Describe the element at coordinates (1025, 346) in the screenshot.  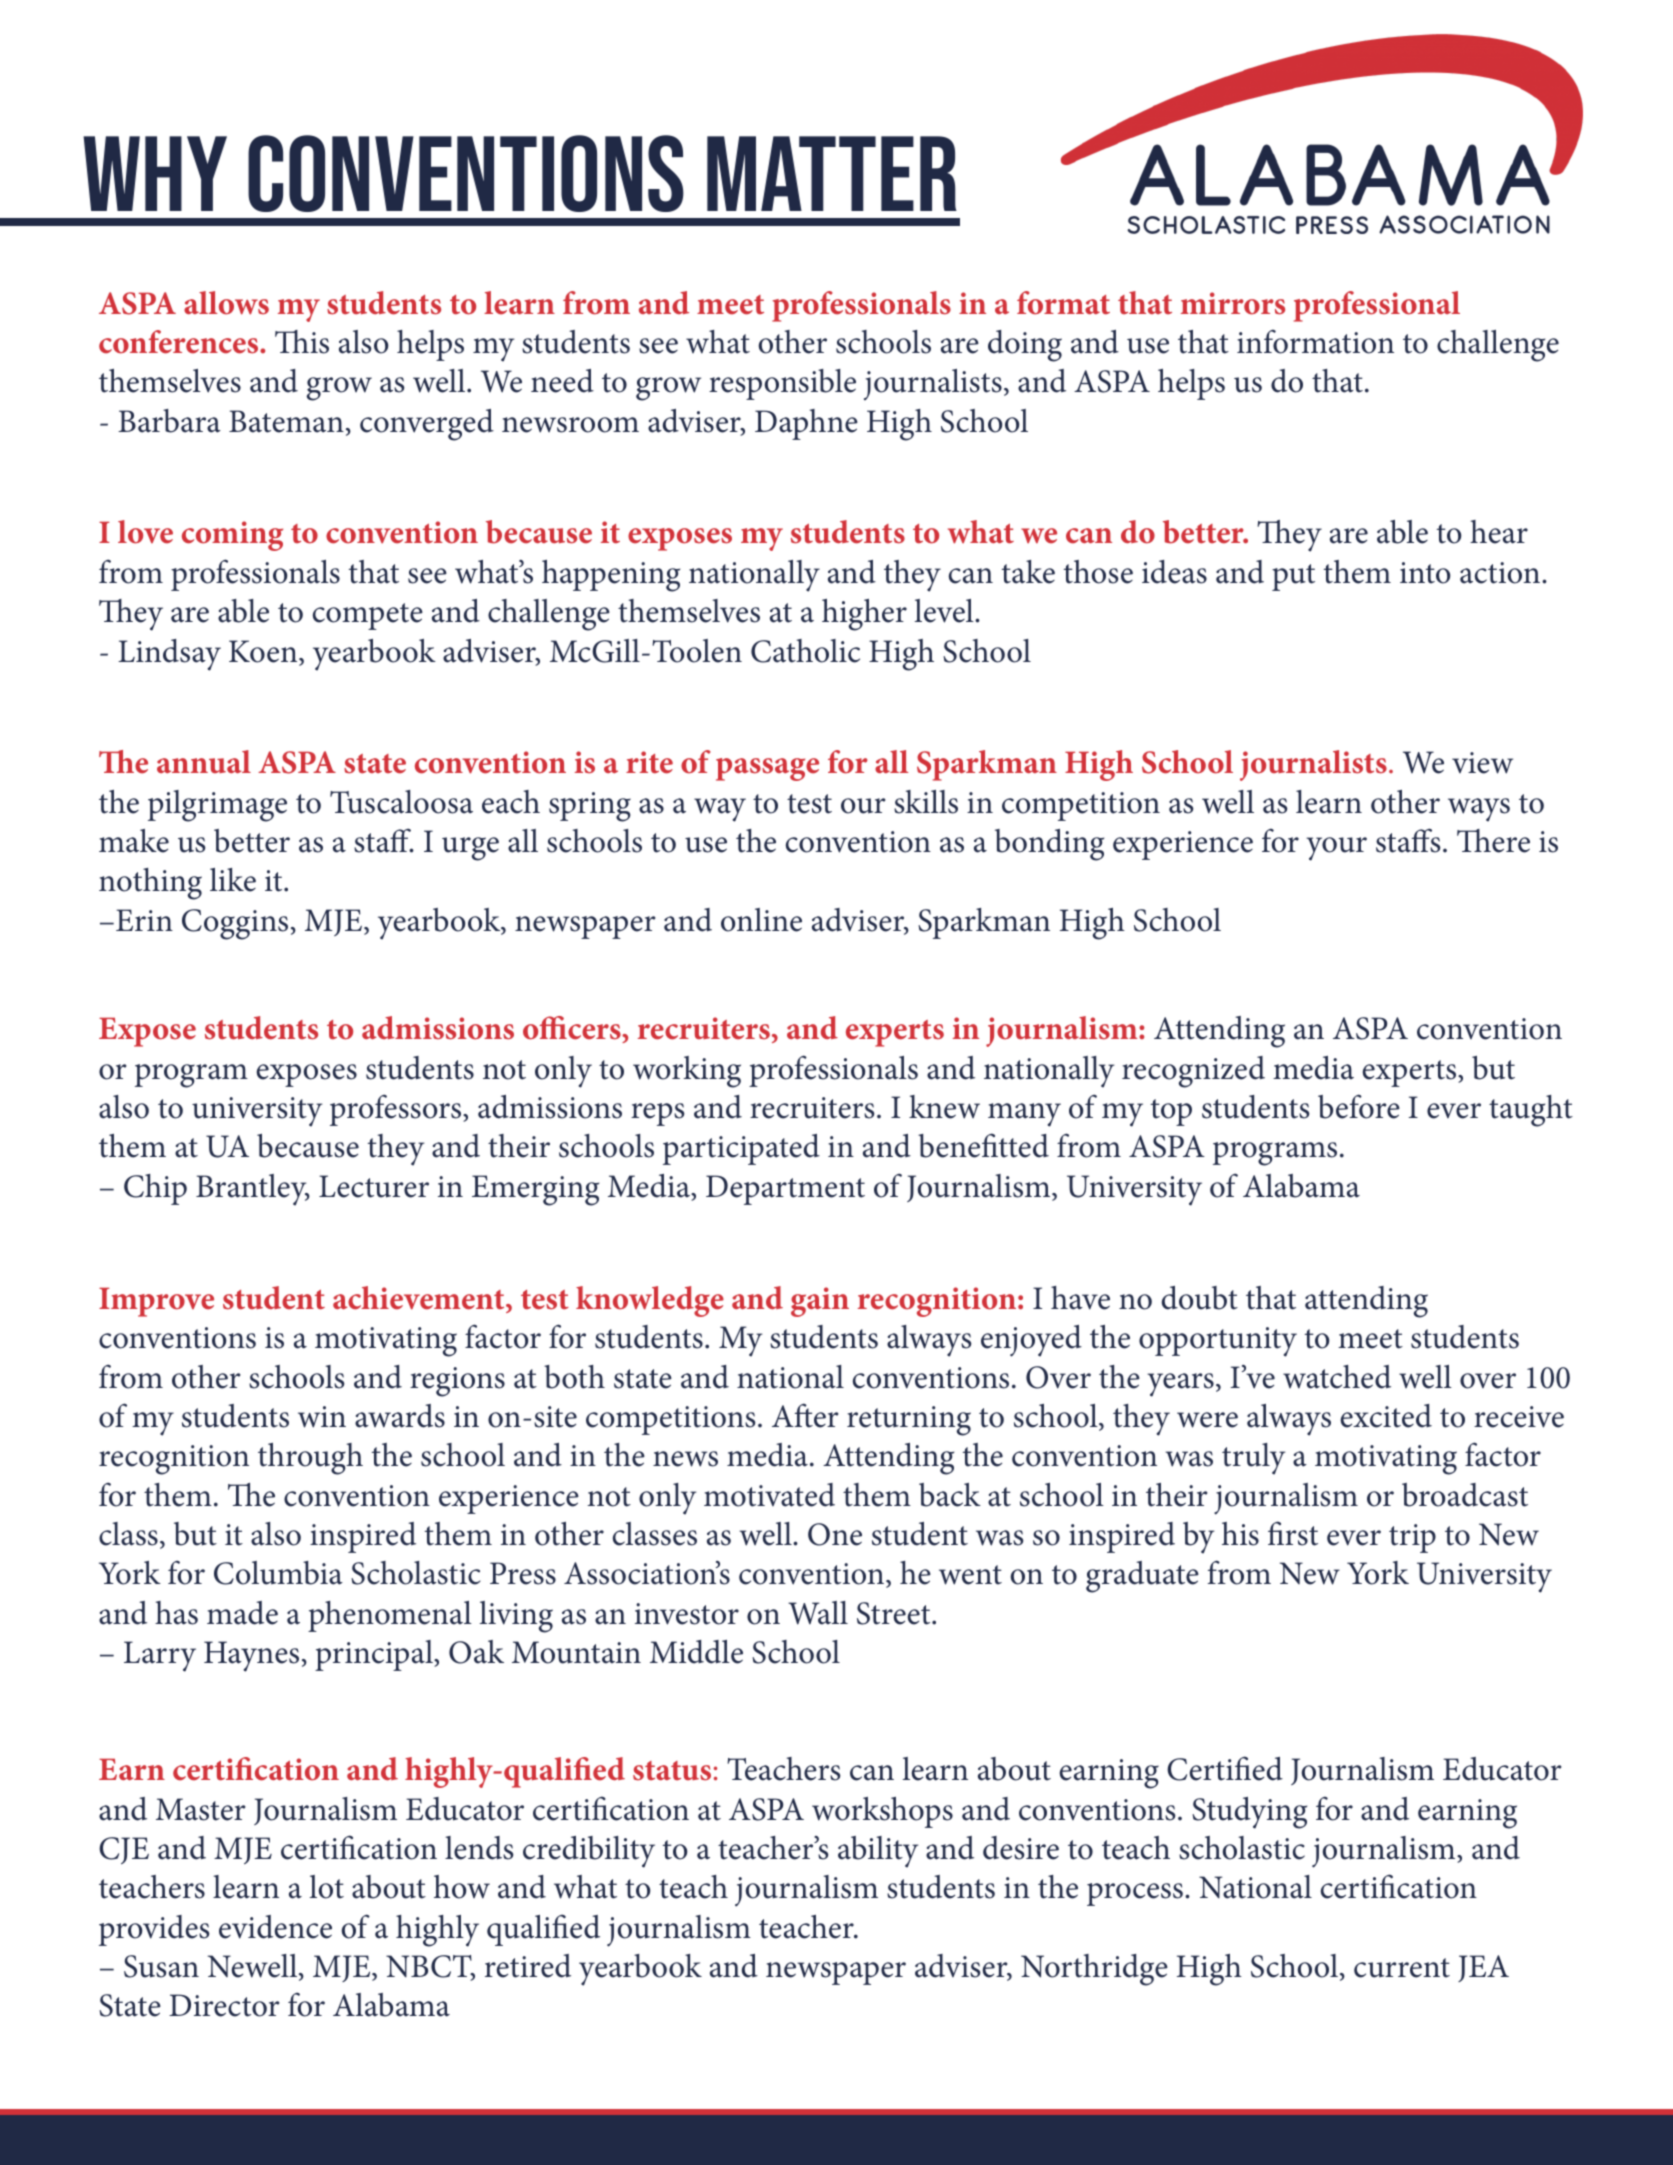
I see `doing` at that location.
